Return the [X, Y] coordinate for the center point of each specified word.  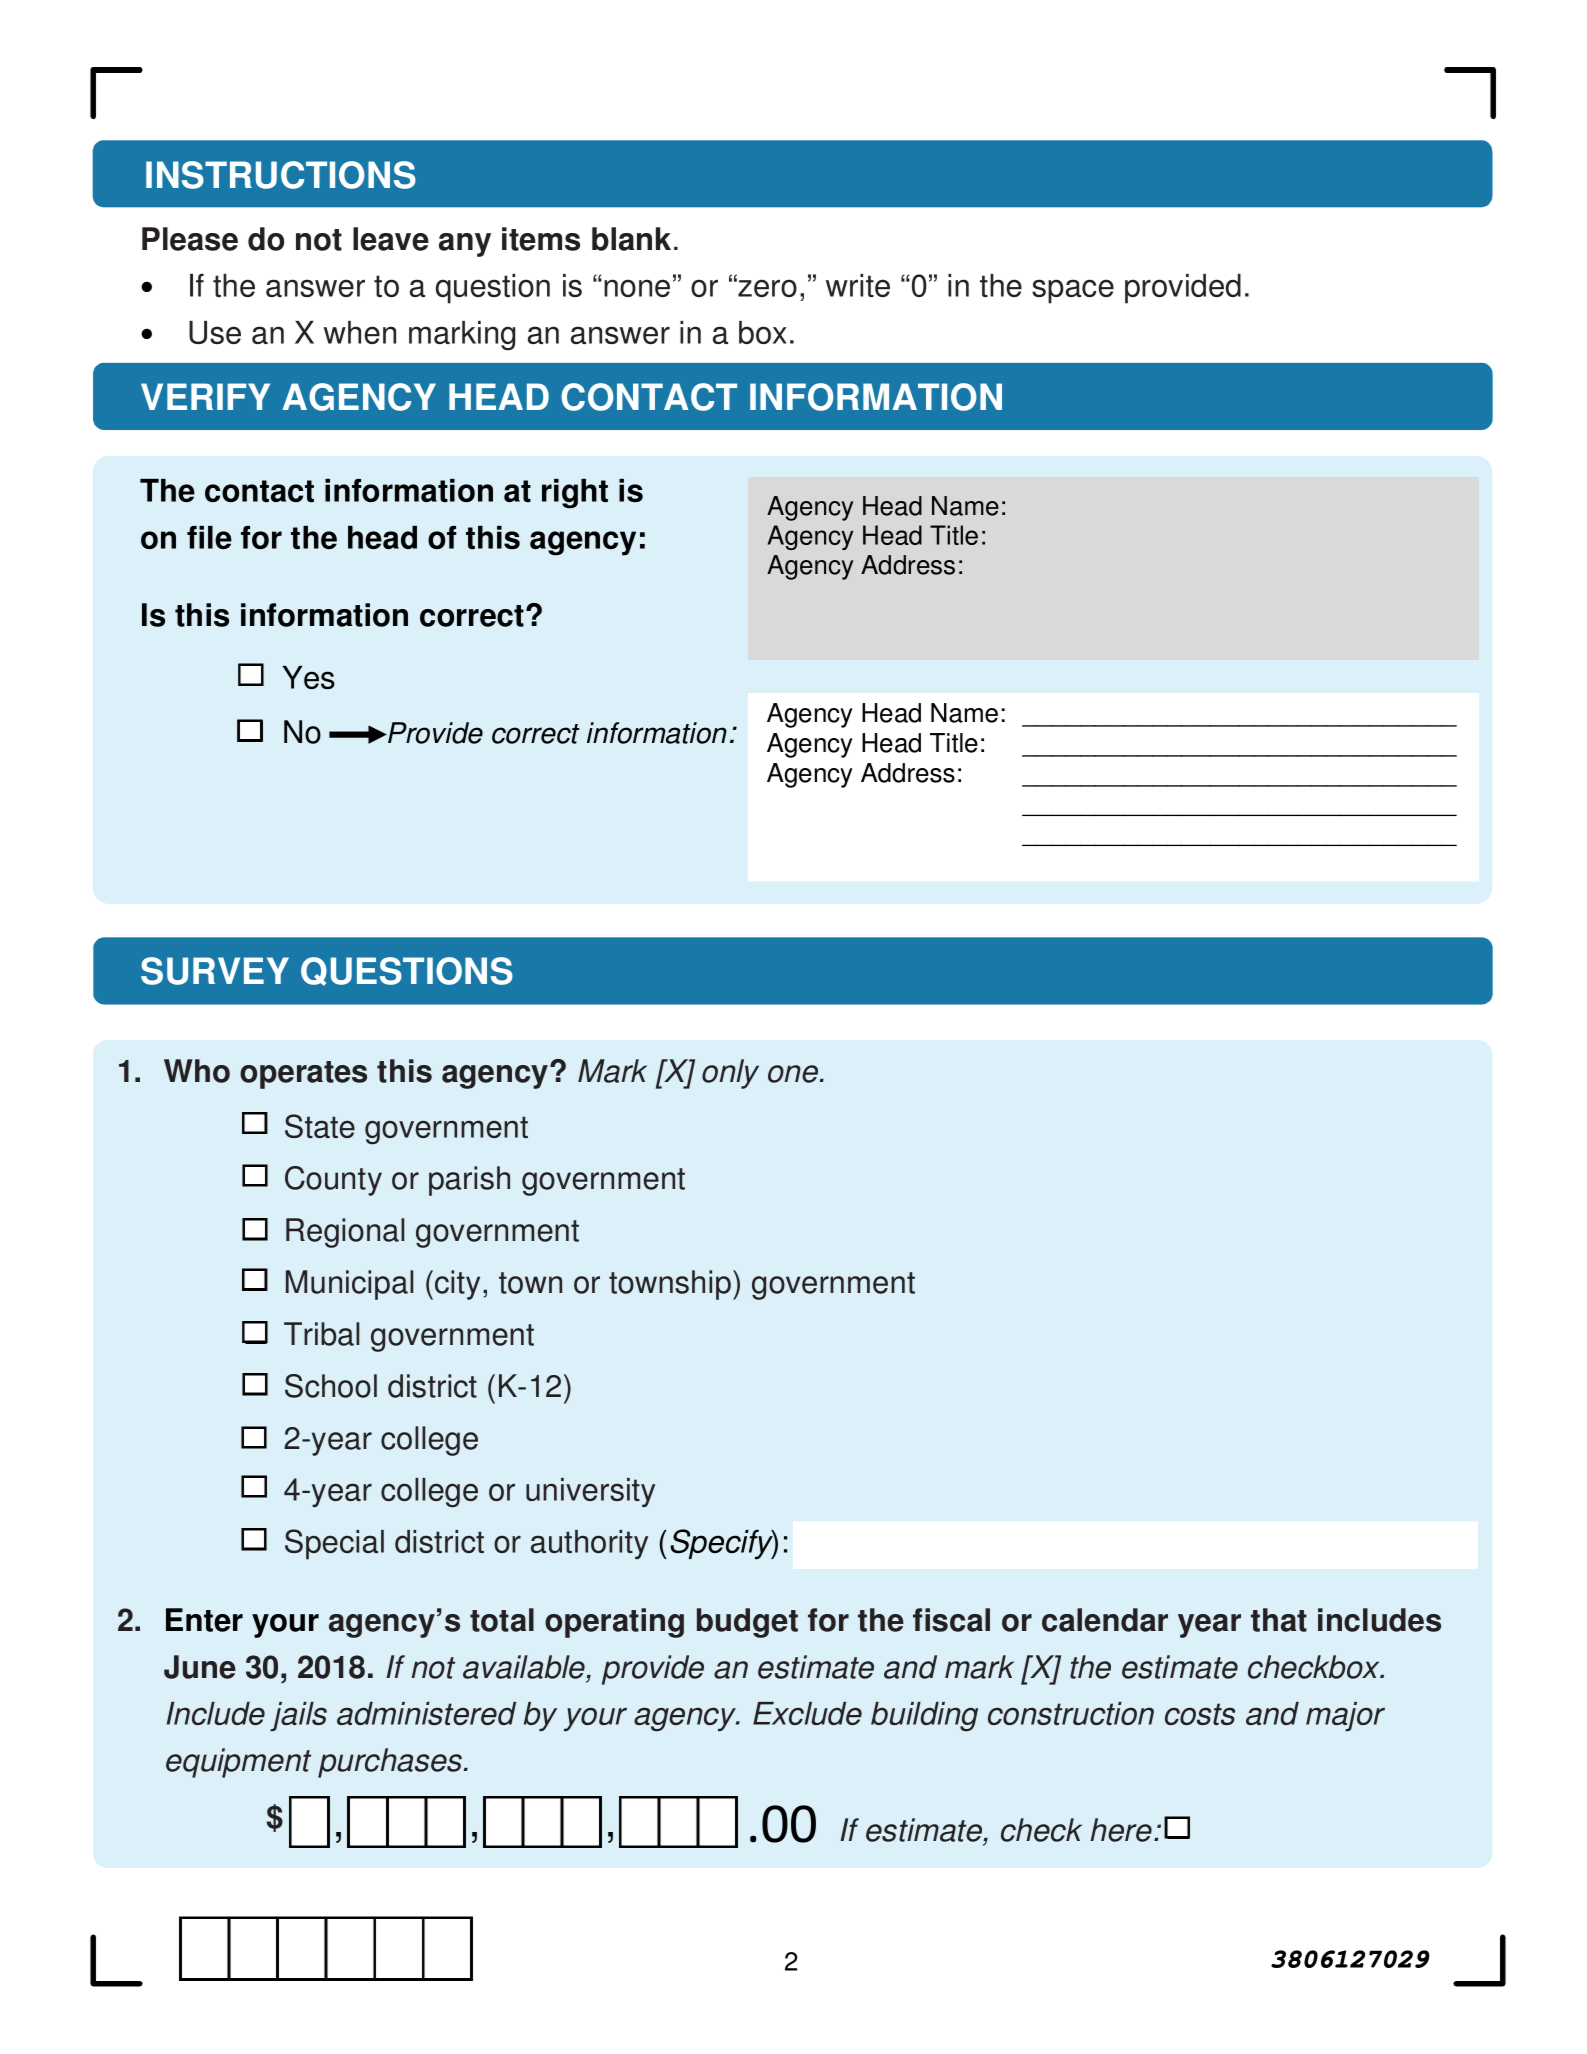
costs [1200, 1714]
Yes [309, 677]
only [730, 1074]
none [637, 288]
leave [391, 239]
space [1073, 291]
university [590, 1492]
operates [303, 1075]
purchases [391, 1763]
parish [469, 1181]
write [858, 285]
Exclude [807, 1713]
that [1279, 1620]
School [331, 1386]
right [575, 494]
